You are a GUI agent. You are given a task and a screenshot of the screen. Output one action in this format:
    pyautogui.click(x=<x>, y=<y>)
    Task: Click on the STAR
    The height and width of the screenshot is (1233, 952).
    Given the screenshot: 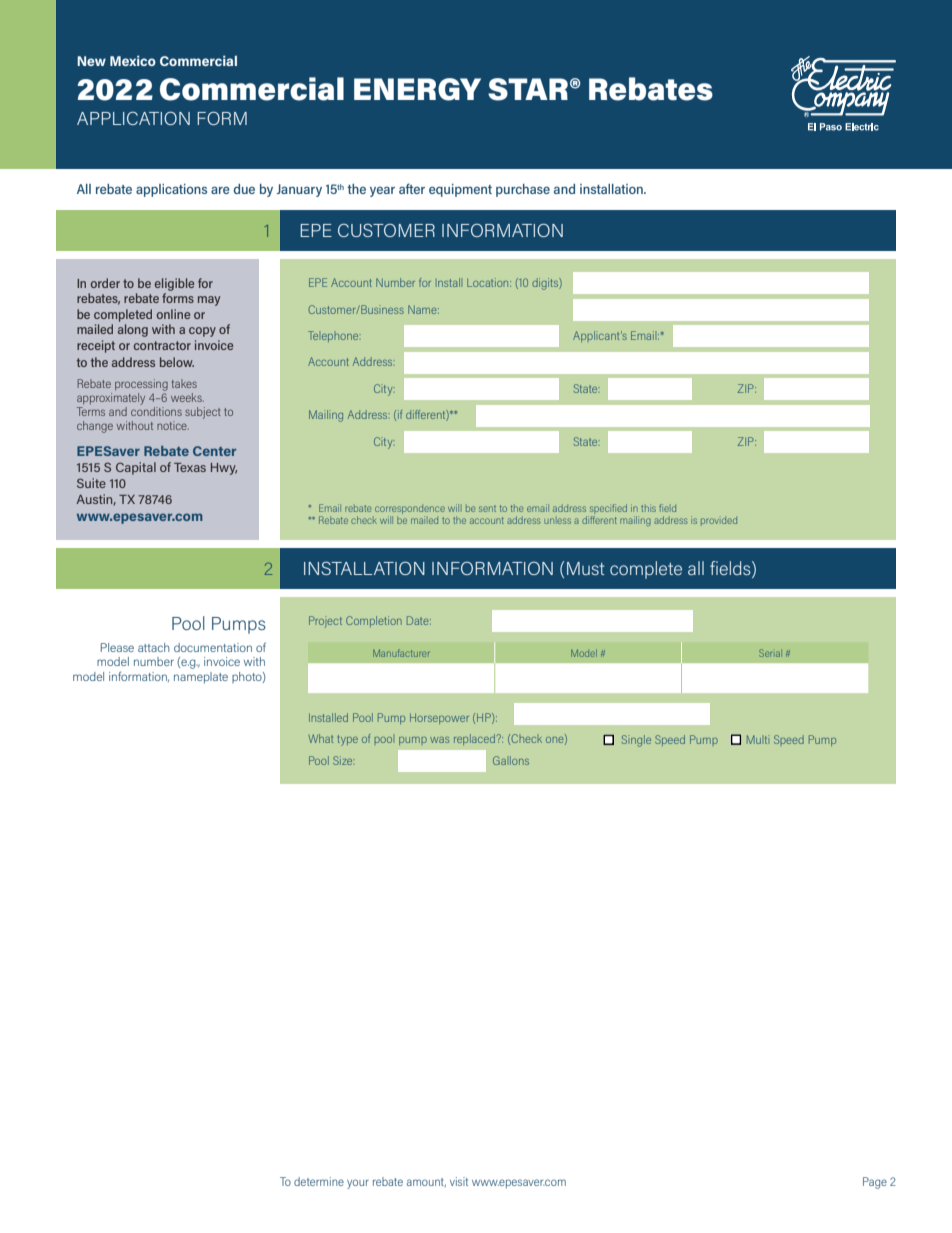 What is the action you would take?
    pyautogui.click(x=528, y=89)
